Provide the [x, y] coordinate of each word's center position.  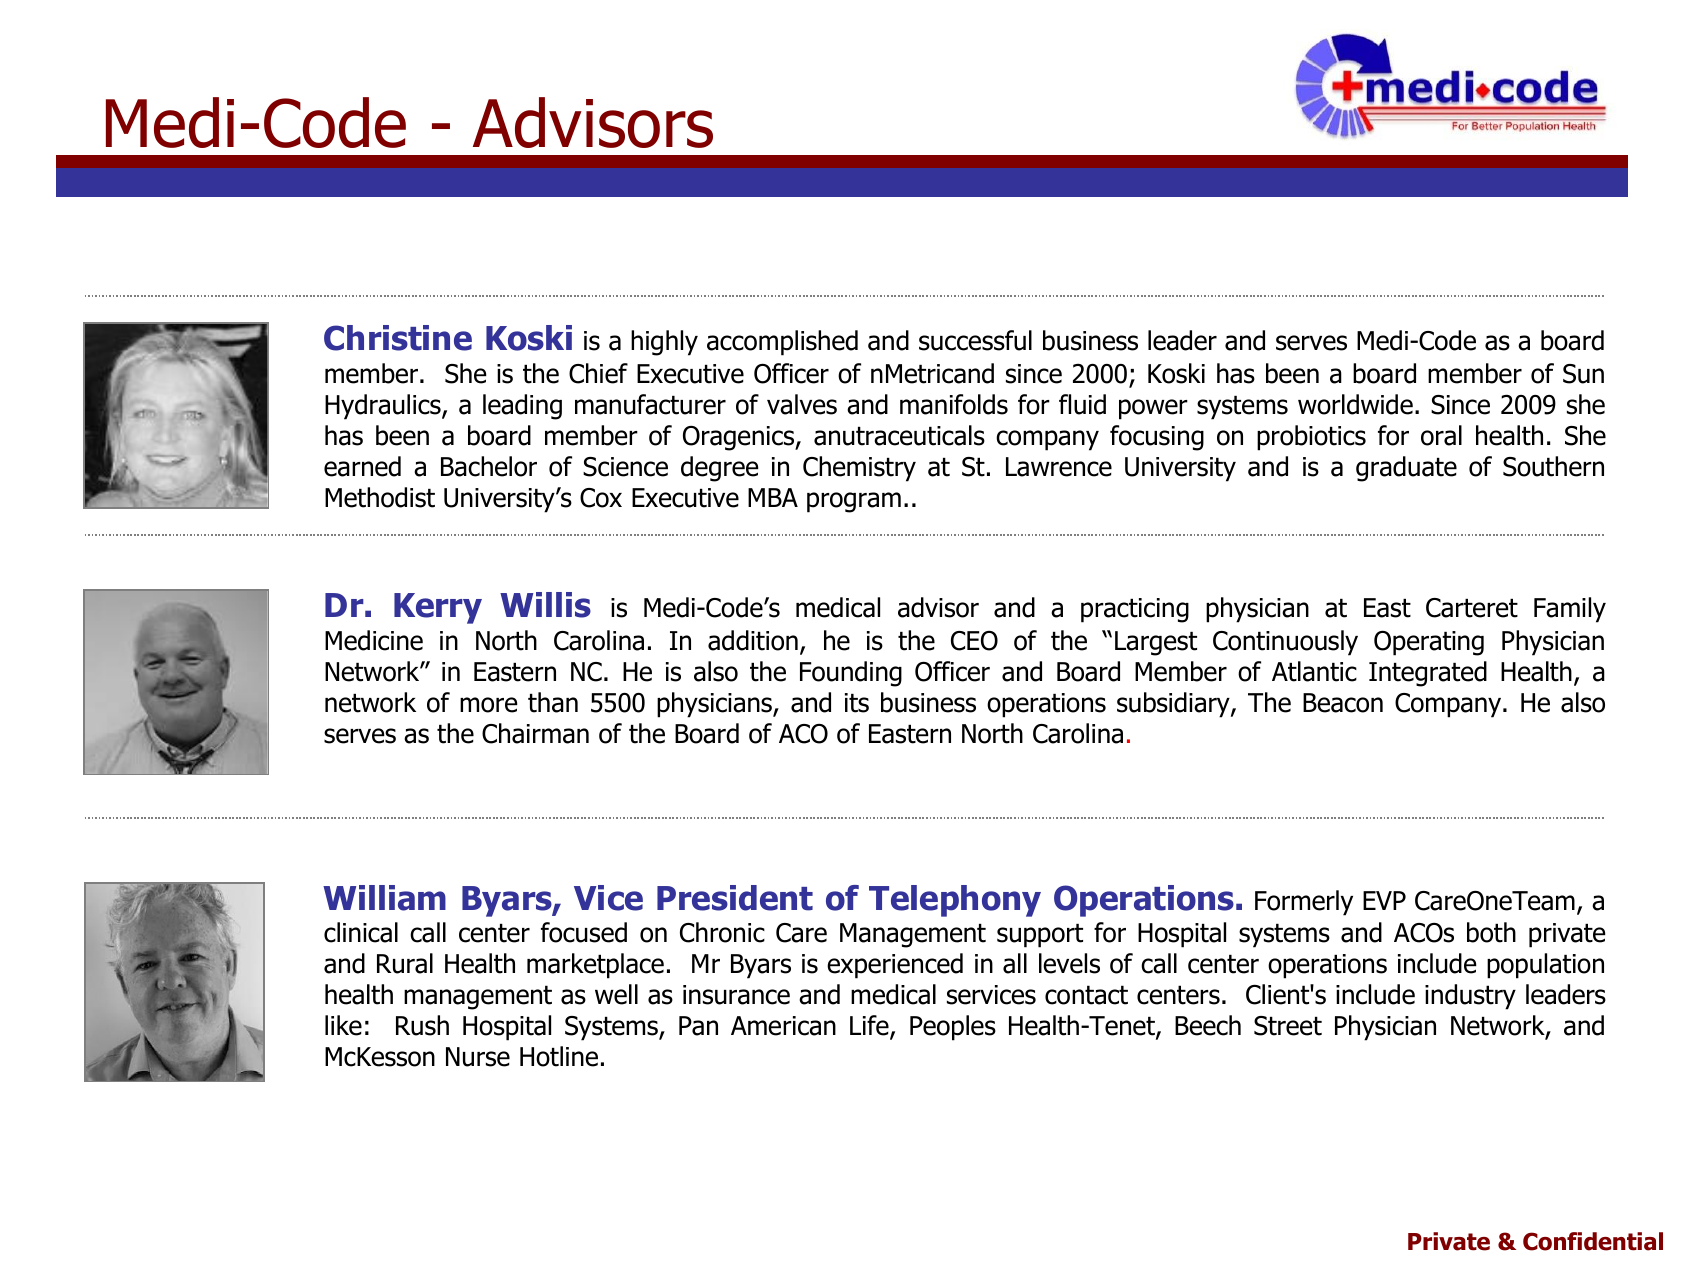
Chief [598, 373]
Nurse [478, 1057]
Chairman [535, 733]
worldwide [1355, 404]
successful [975, 340]
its [857, 703]
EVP [1384, 900]
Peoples [953, 1028]
